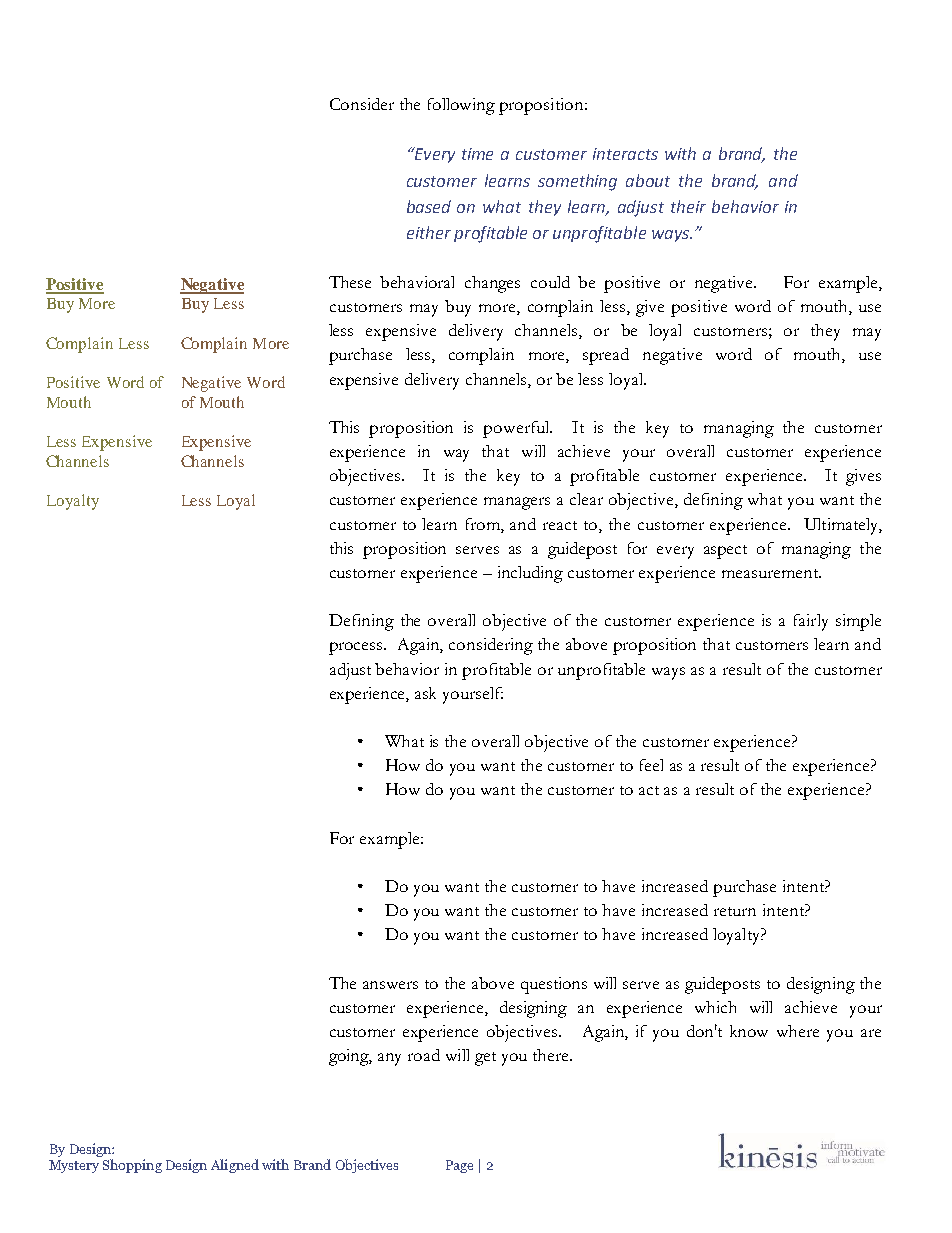  I want to click on return, so click(735, 911).
